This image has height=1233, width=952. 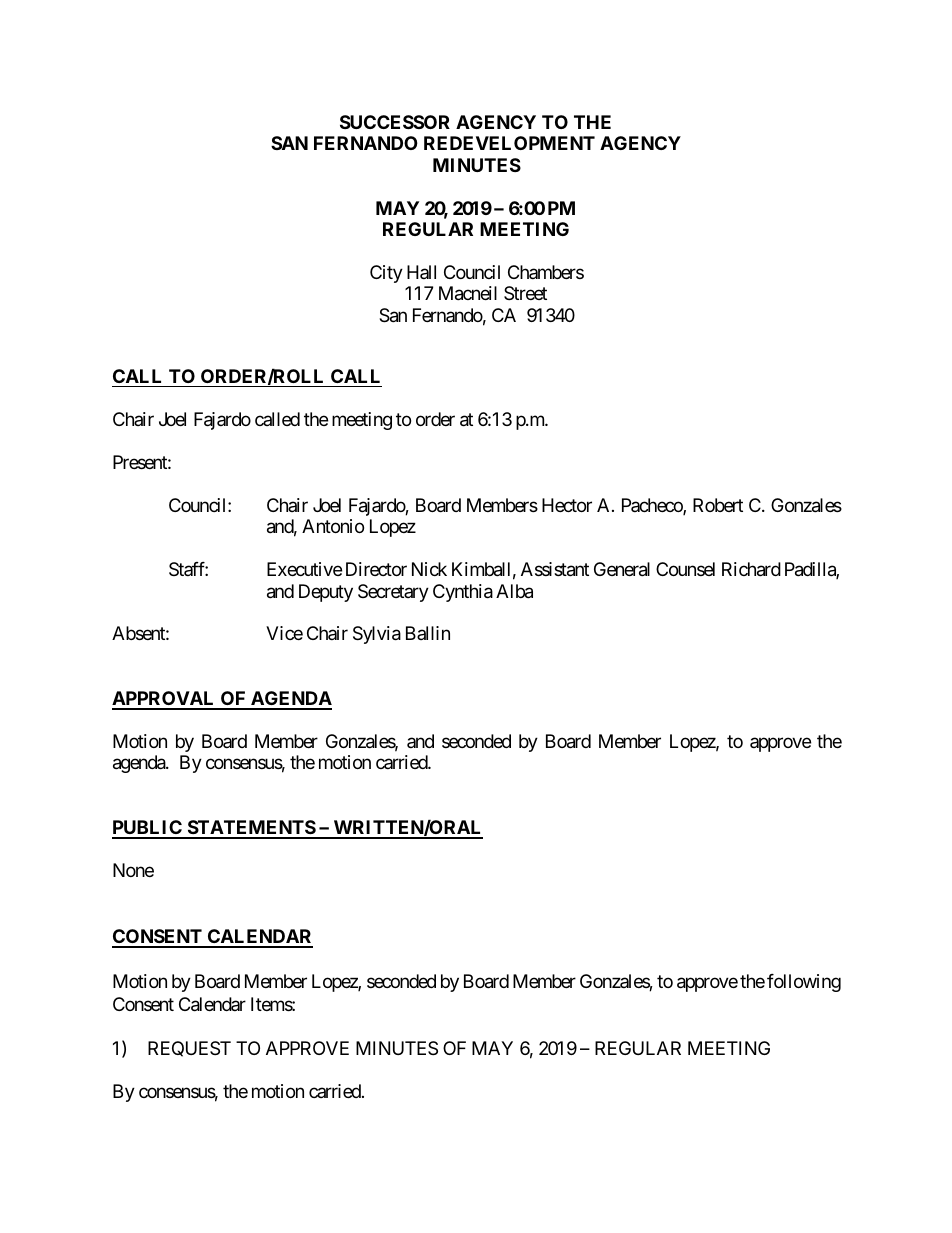 I want to click on Richard, so click(x=751, y=569).
